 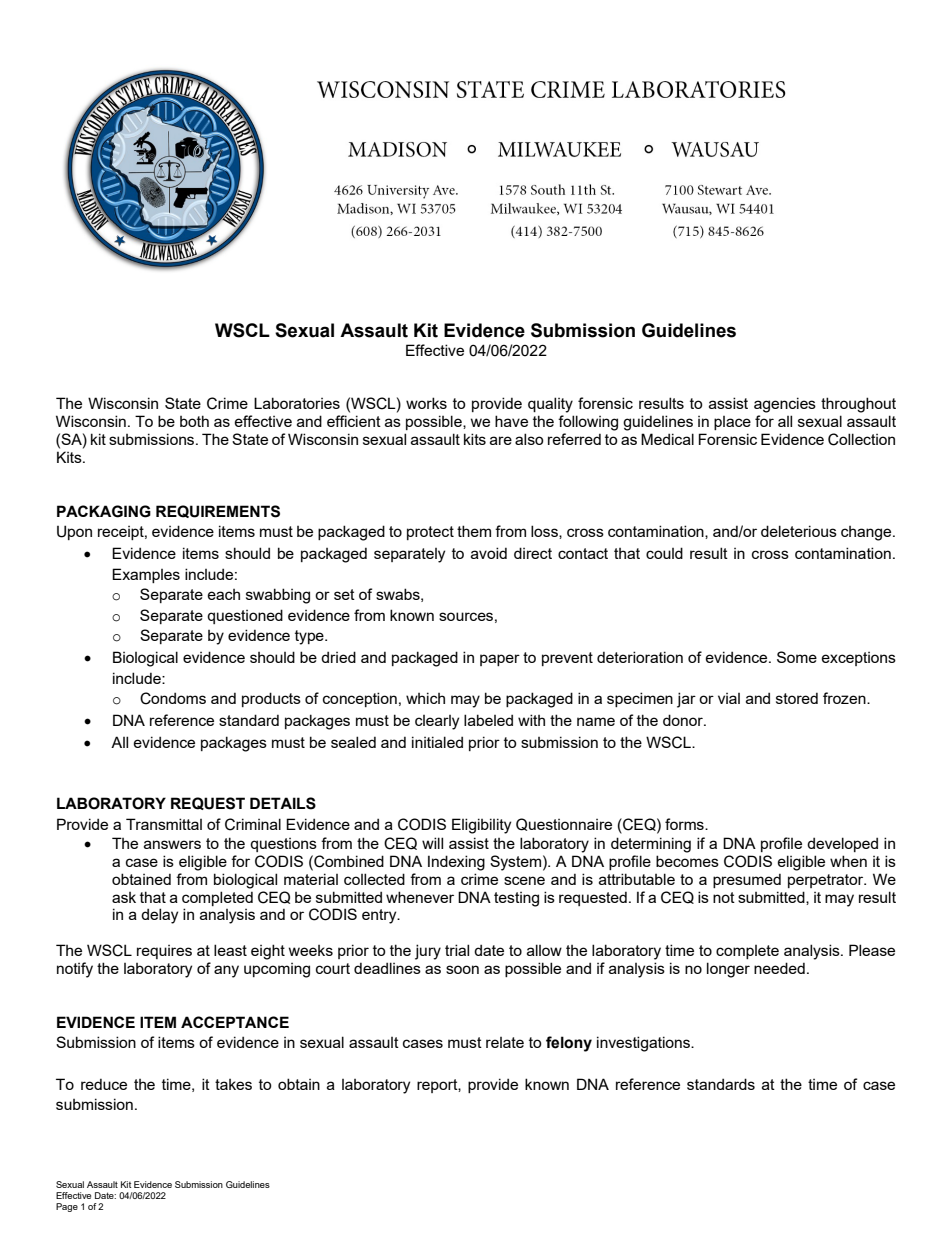 I want to click on investigations, so click(x=644, y=1044).
